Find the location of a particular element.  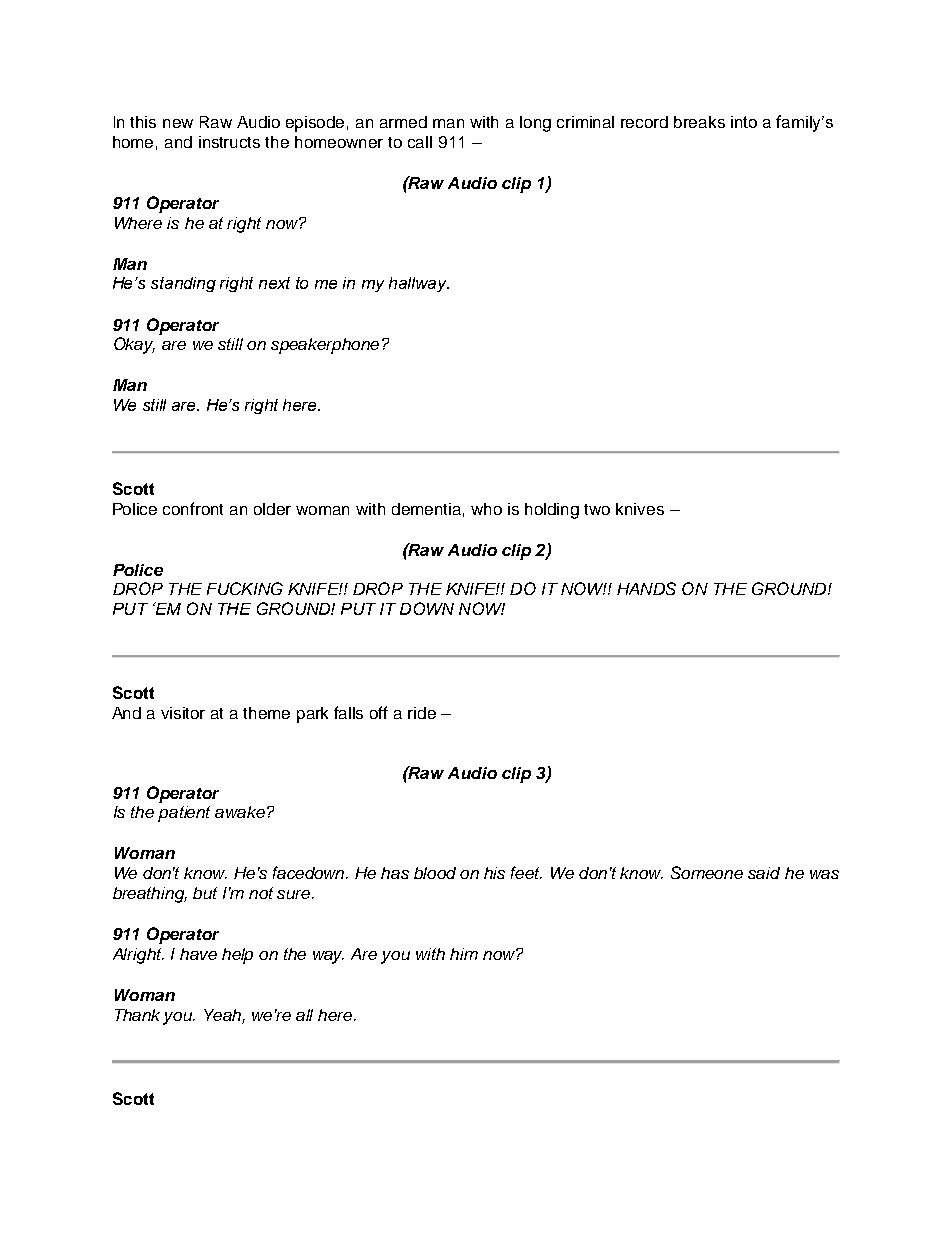

into is located at coordinates (744, 122).
